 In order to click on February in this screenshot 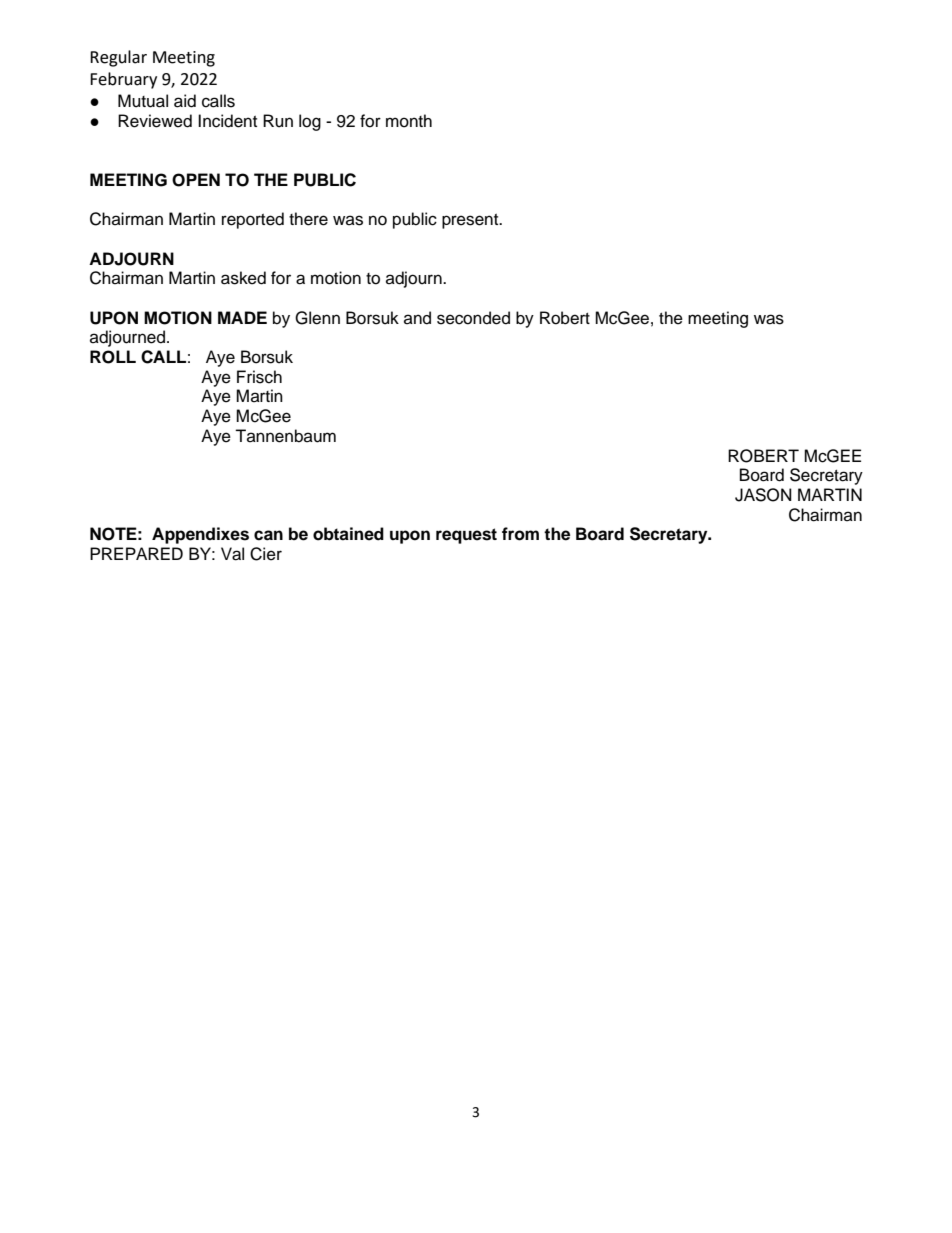, I will do `click(123, 80)`.
